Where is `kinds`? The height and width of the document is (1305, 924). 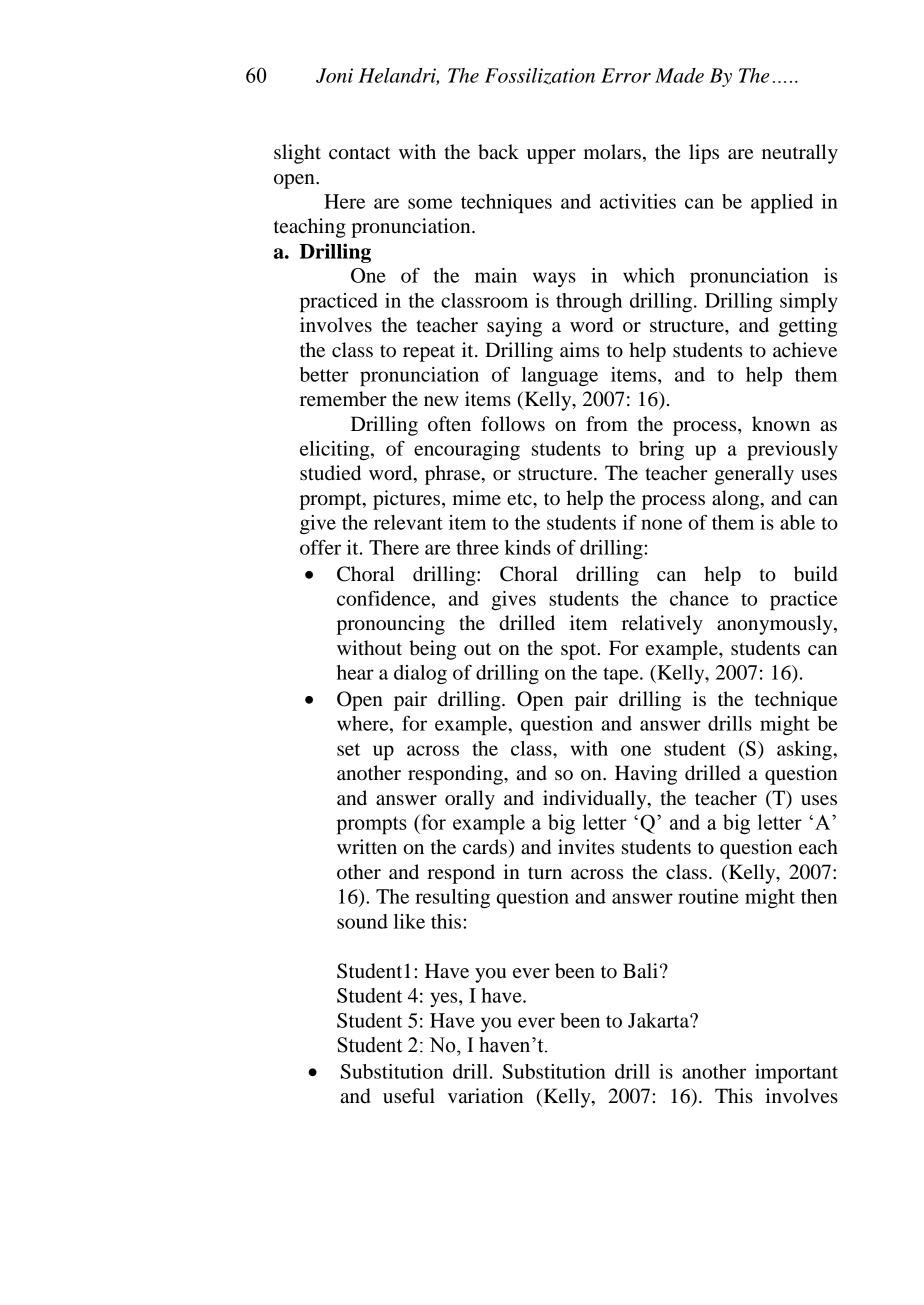 kinds is located at coordinates (528, 547).
